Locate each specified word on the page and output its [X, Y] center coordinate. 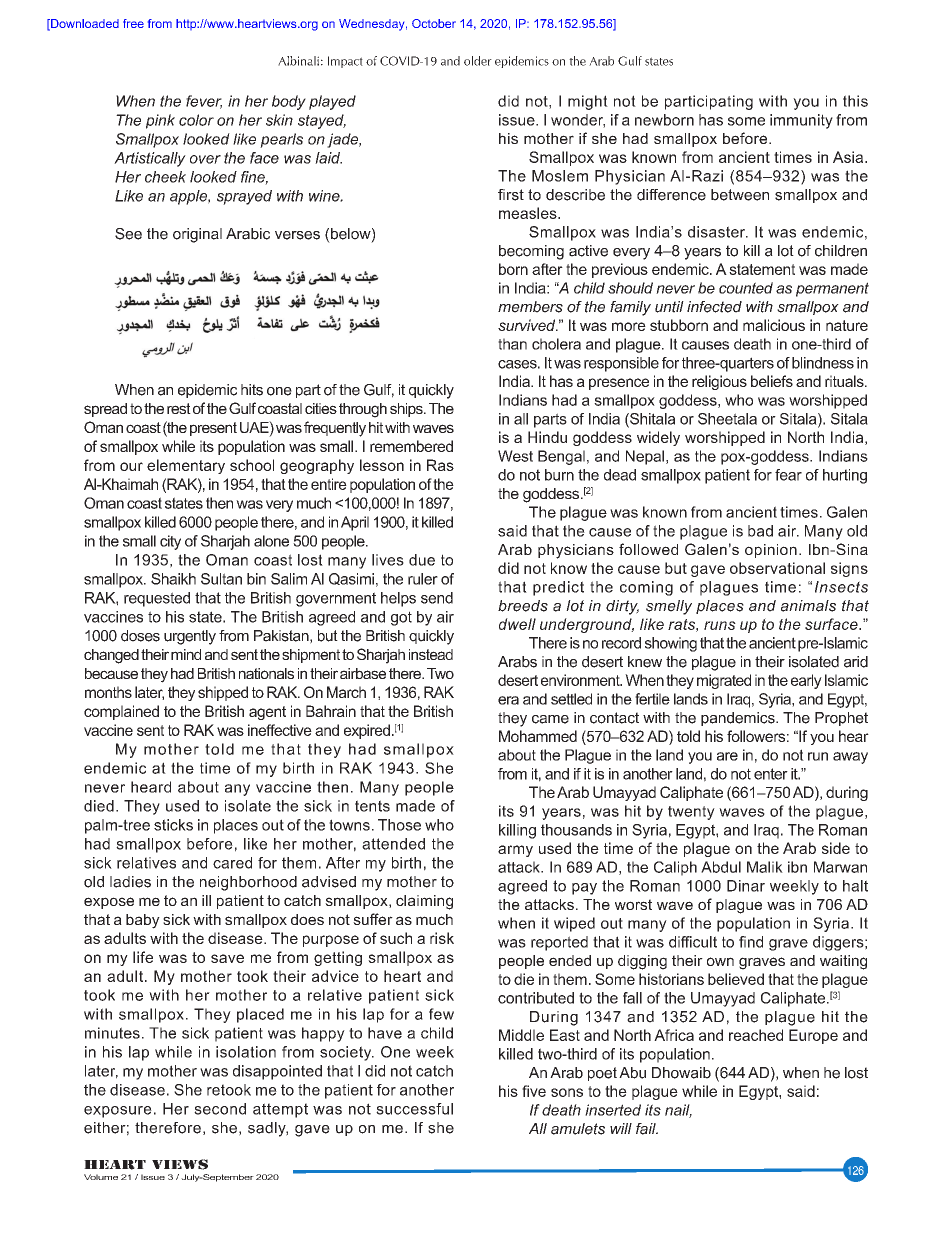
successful [414, 1109]
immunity [801, 121]
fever [204, 102]
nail [678, 1111]
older [478, 61]
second [220, 1109]
